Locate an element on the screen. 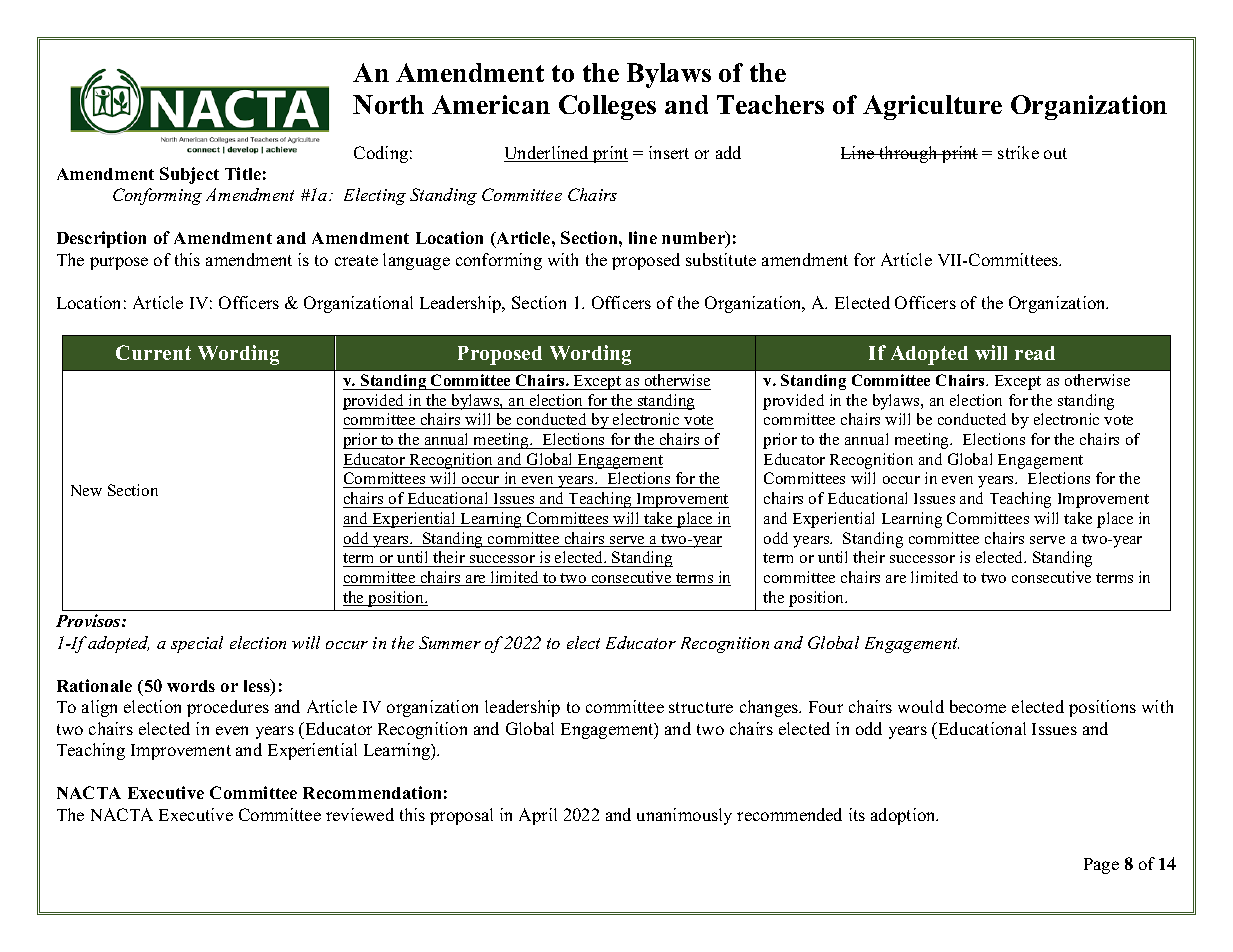 The width and height of the screenshot is (1233, 952). special is located at coordinates (197, 644).
